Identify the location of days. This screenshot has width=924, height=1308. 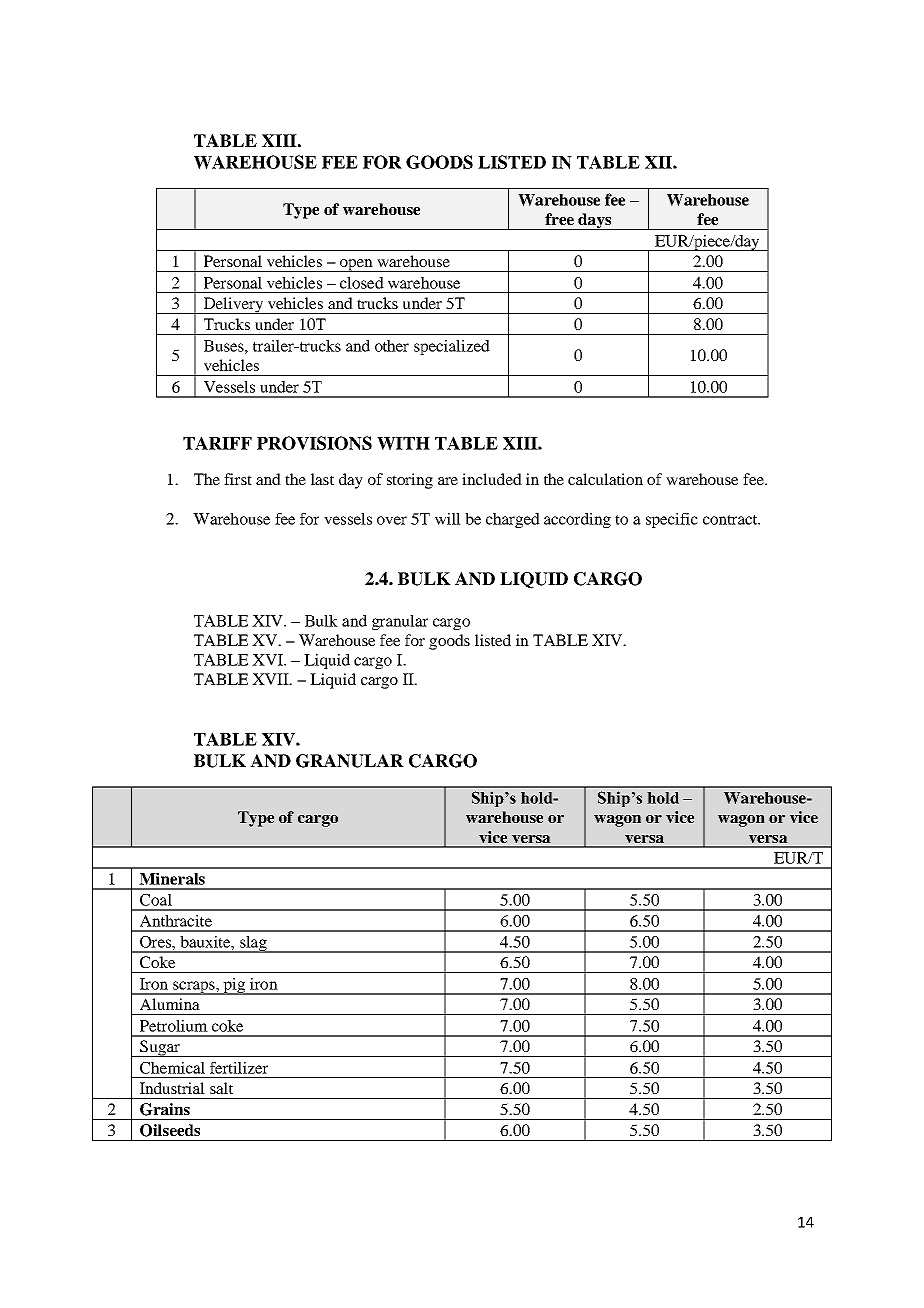
(595, 221).
